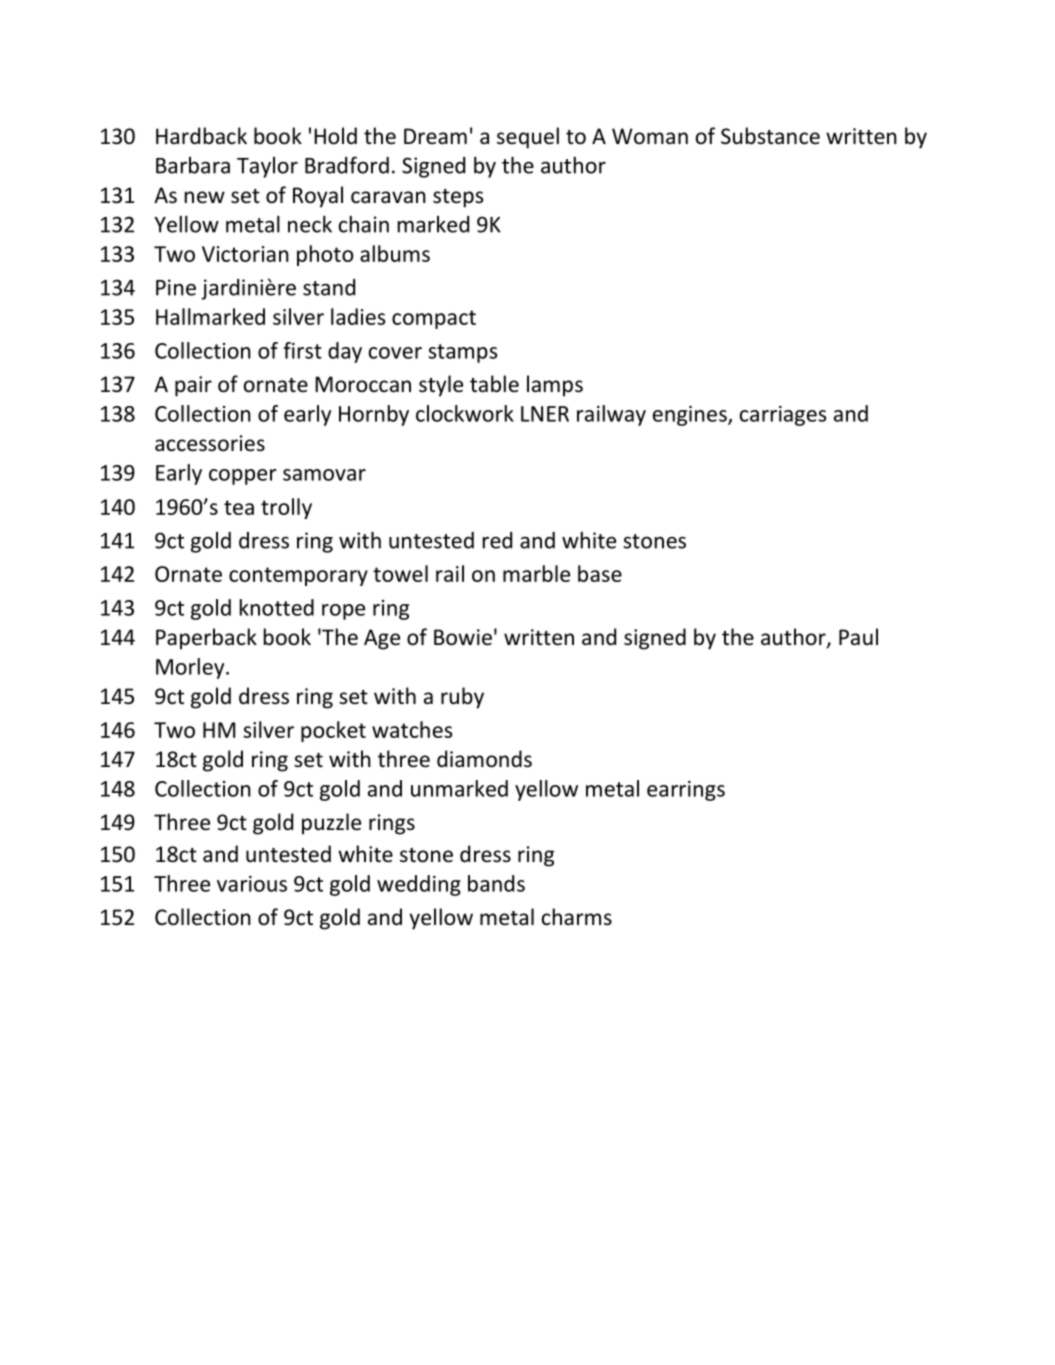 Image resolution: width=1055 pixels, height=1365 pixels. I want to click on bands, so click(496, 883).
